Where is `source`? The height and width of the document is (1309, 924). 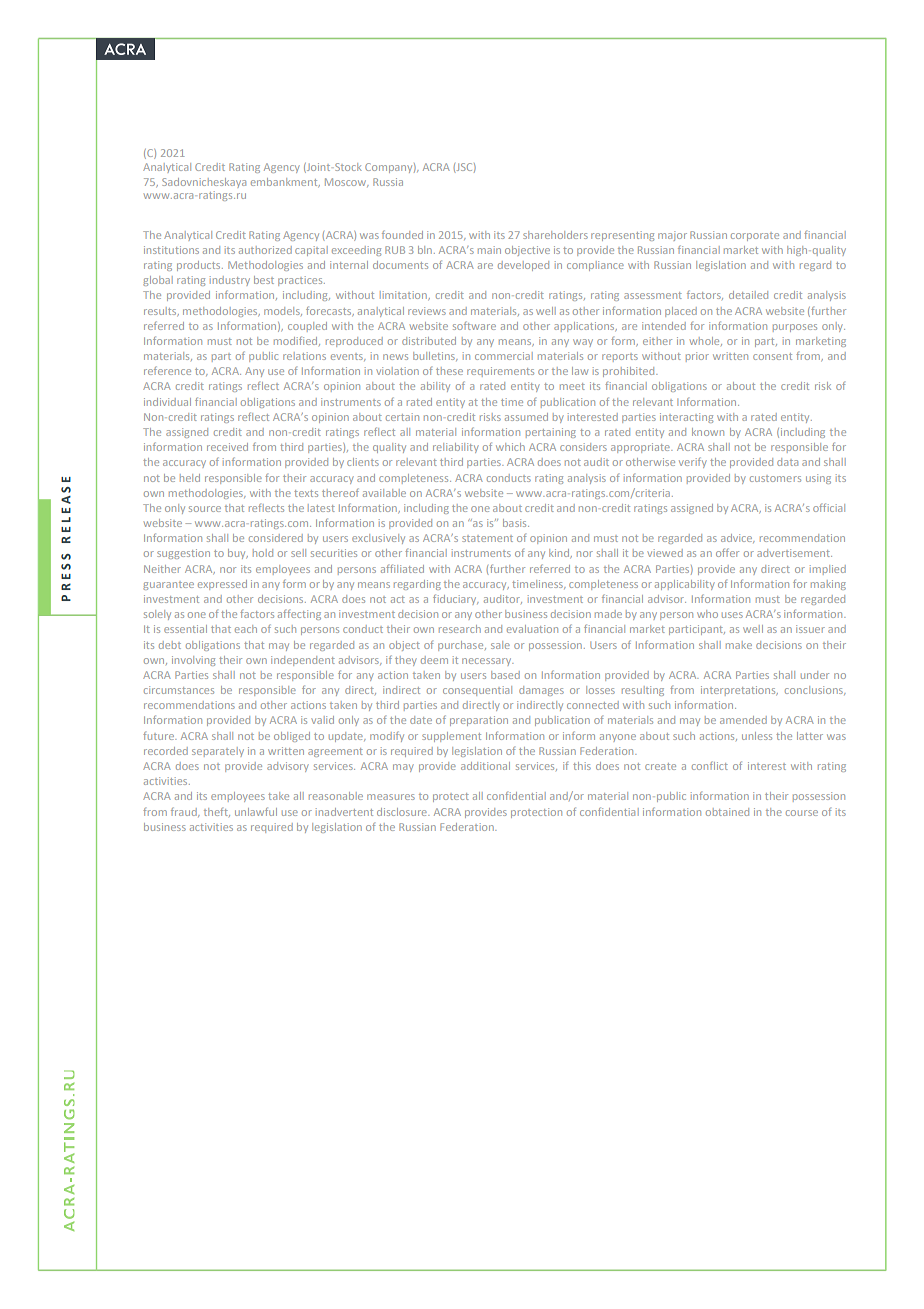
source is located at coordinates (205, 509).
